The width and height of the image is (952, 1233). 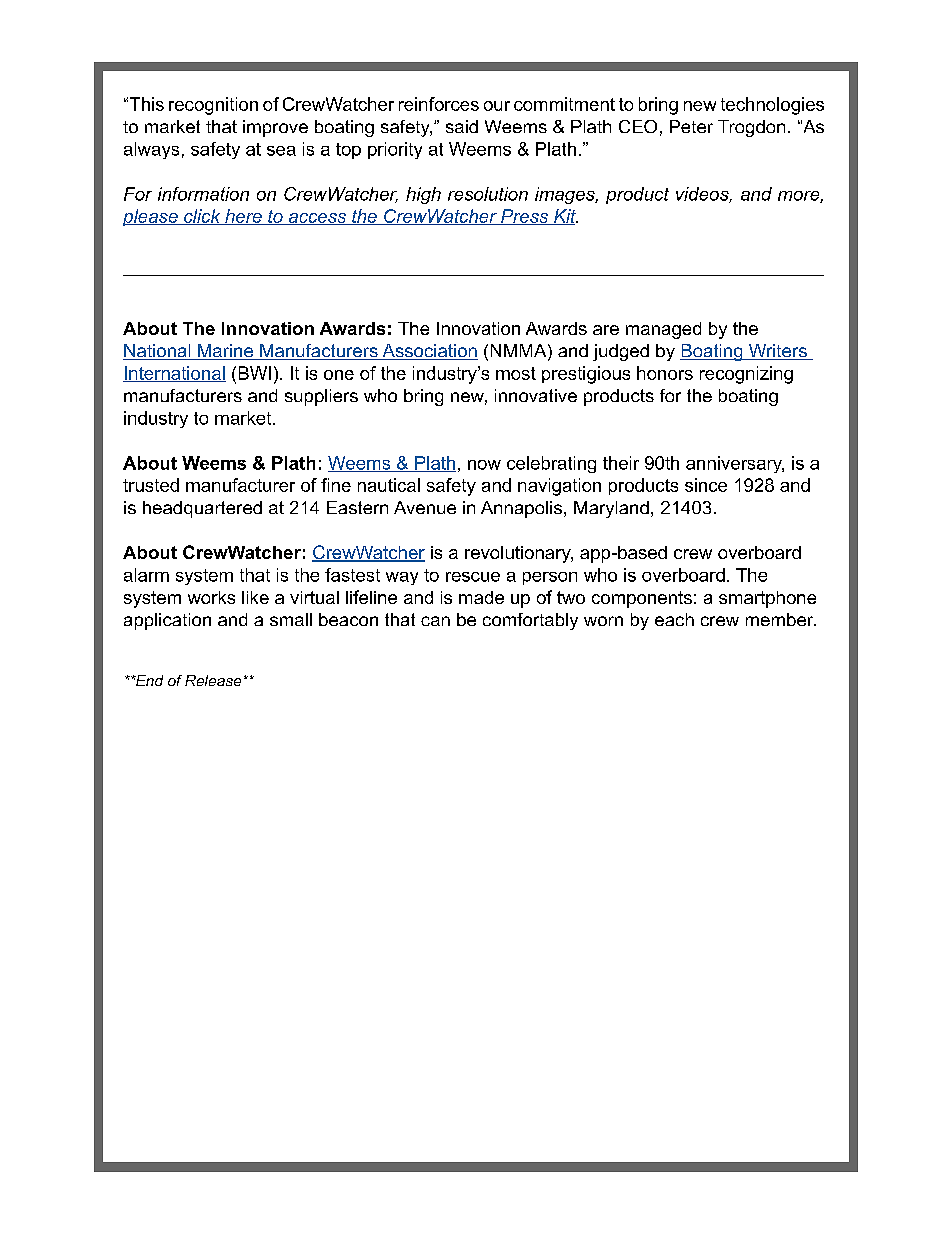 What do you see at coordinates (429, 352) in the image?
I see `Association` at bounding box center [429, 352].
